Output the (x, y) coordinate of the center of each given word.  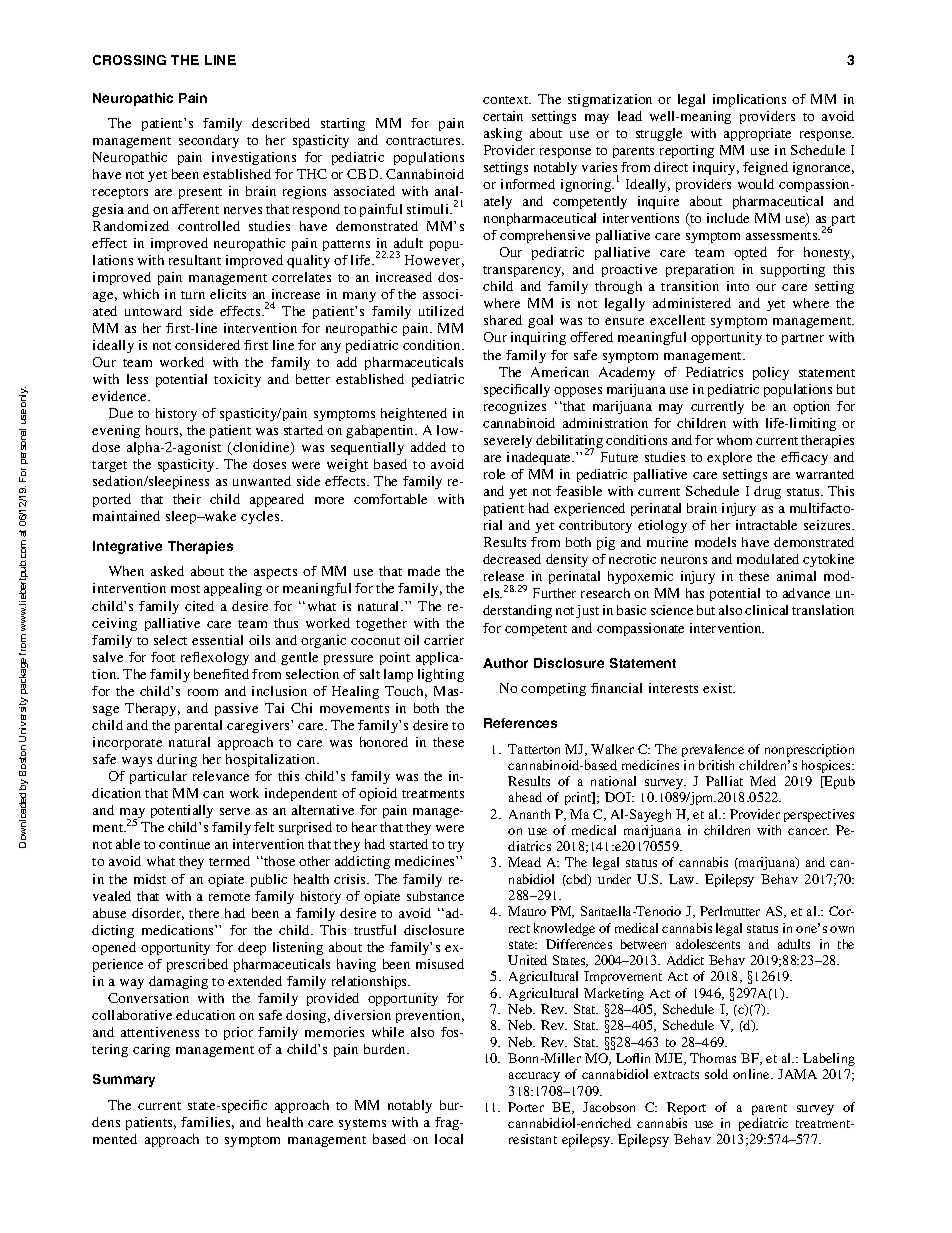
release (504, 576)
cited (199, 606)
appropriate (757, 134)
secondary (209, 141)
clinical (766, 610)
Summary (124, 1080)
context (507, 100)
